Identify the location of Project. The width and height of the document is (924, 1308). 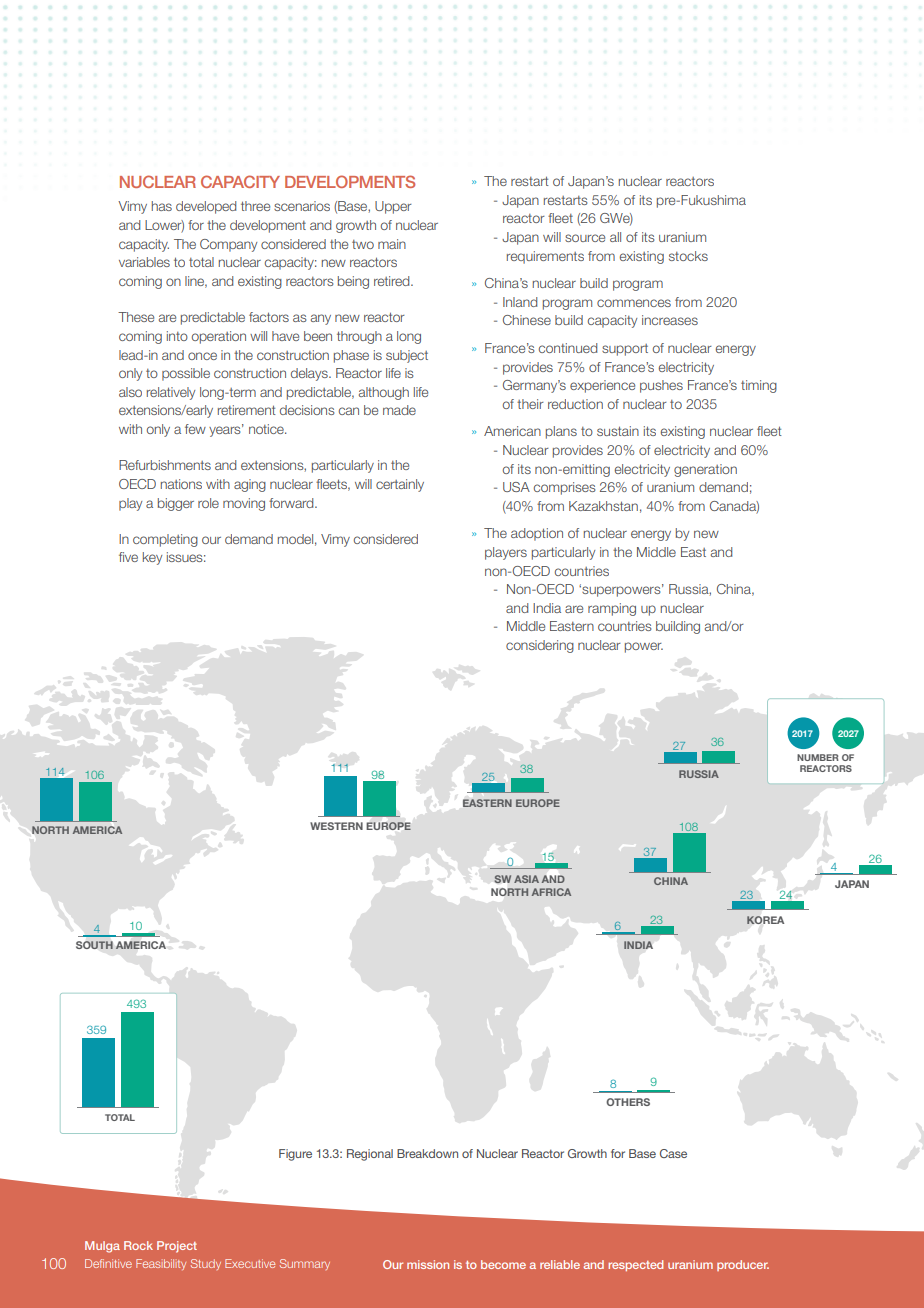
(177, 1247).
